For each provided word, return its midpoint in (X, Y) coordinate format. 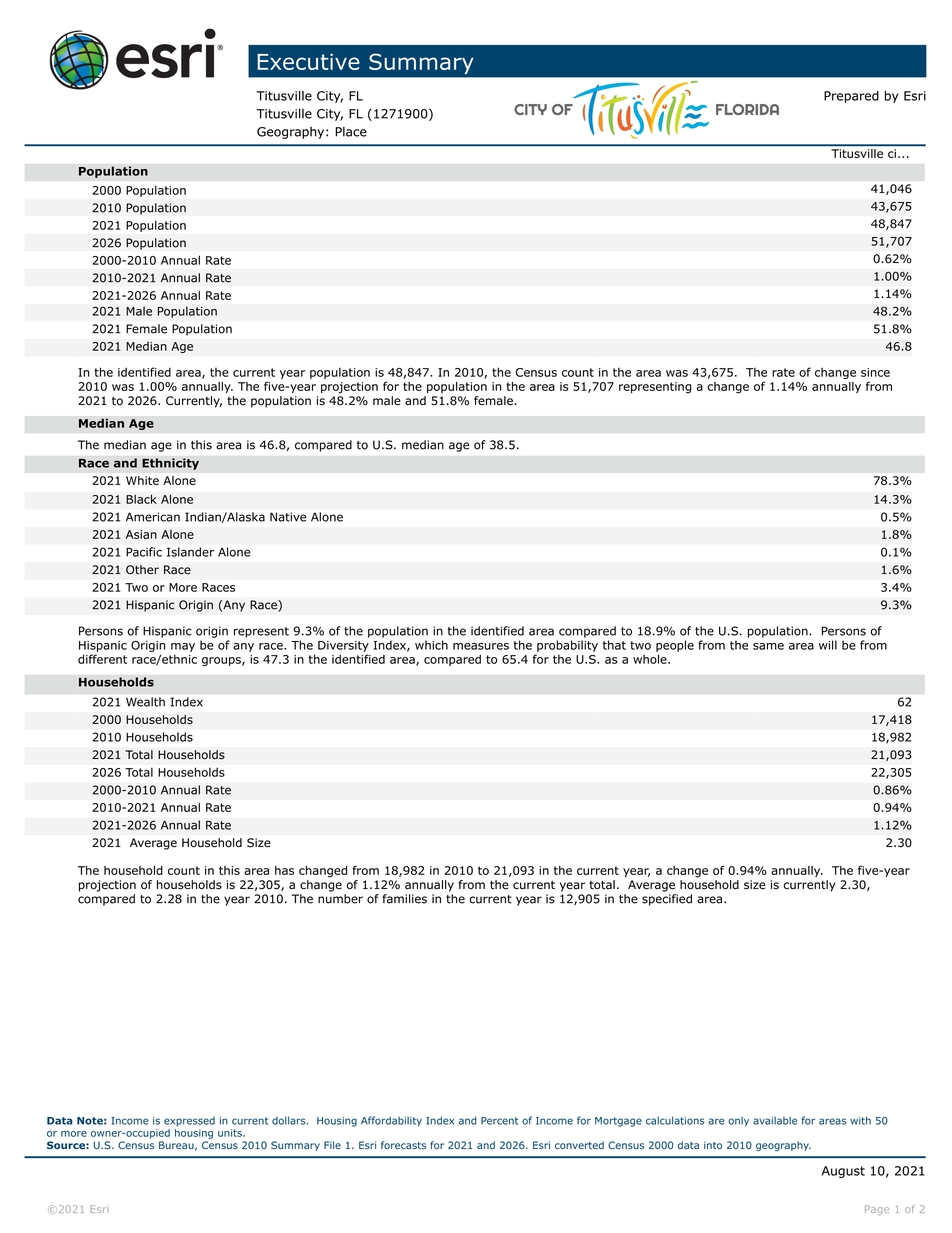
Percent (499, 1121)
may (183, 647)
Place (351, 132)
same (768, 646)
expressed (189, 1122)
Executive (308, 61)
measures (481, 646)
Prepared (851, 97)
